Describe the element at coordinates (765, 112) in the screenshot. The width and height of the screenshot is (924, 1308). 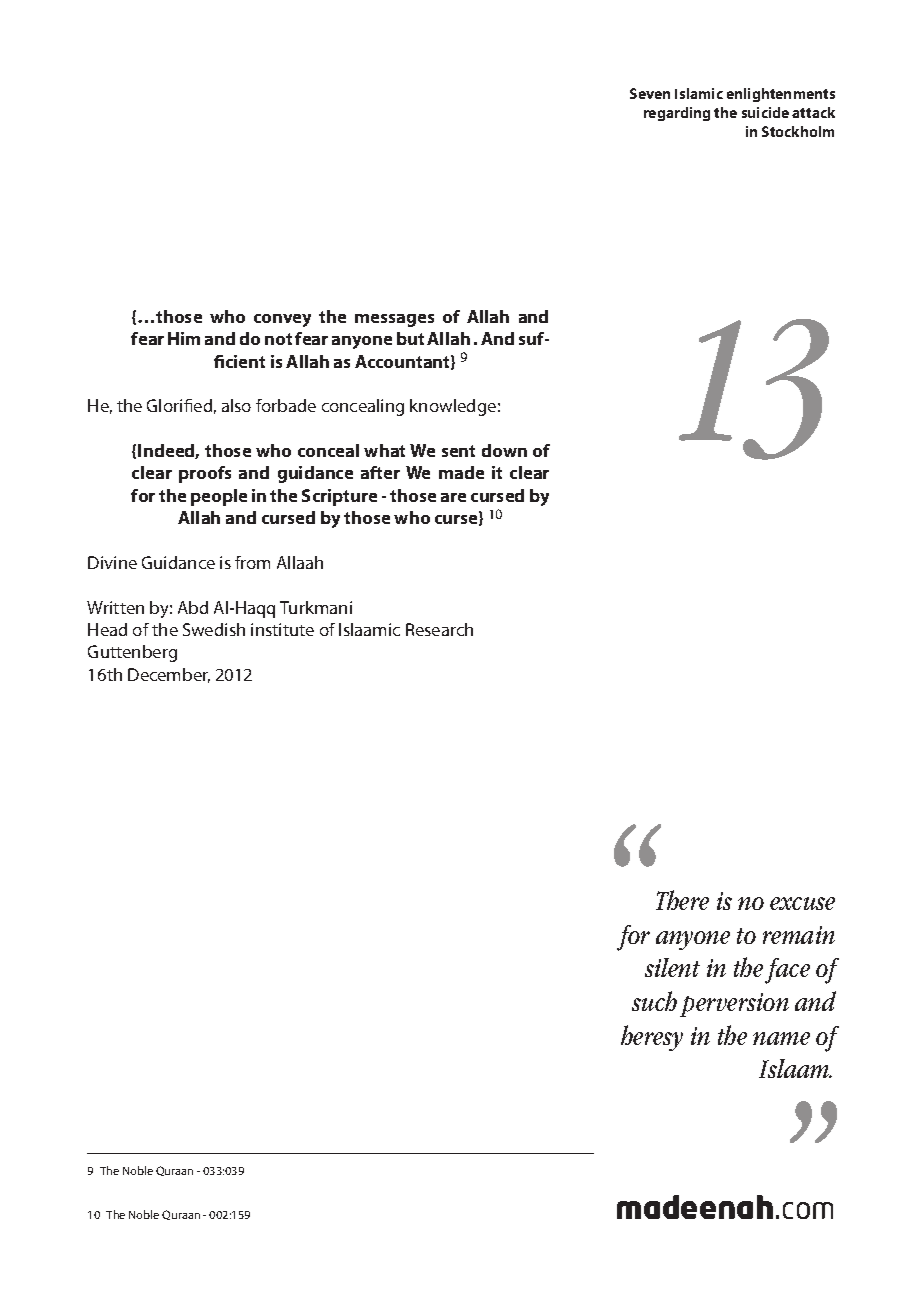
I see `suicide` at that location.
